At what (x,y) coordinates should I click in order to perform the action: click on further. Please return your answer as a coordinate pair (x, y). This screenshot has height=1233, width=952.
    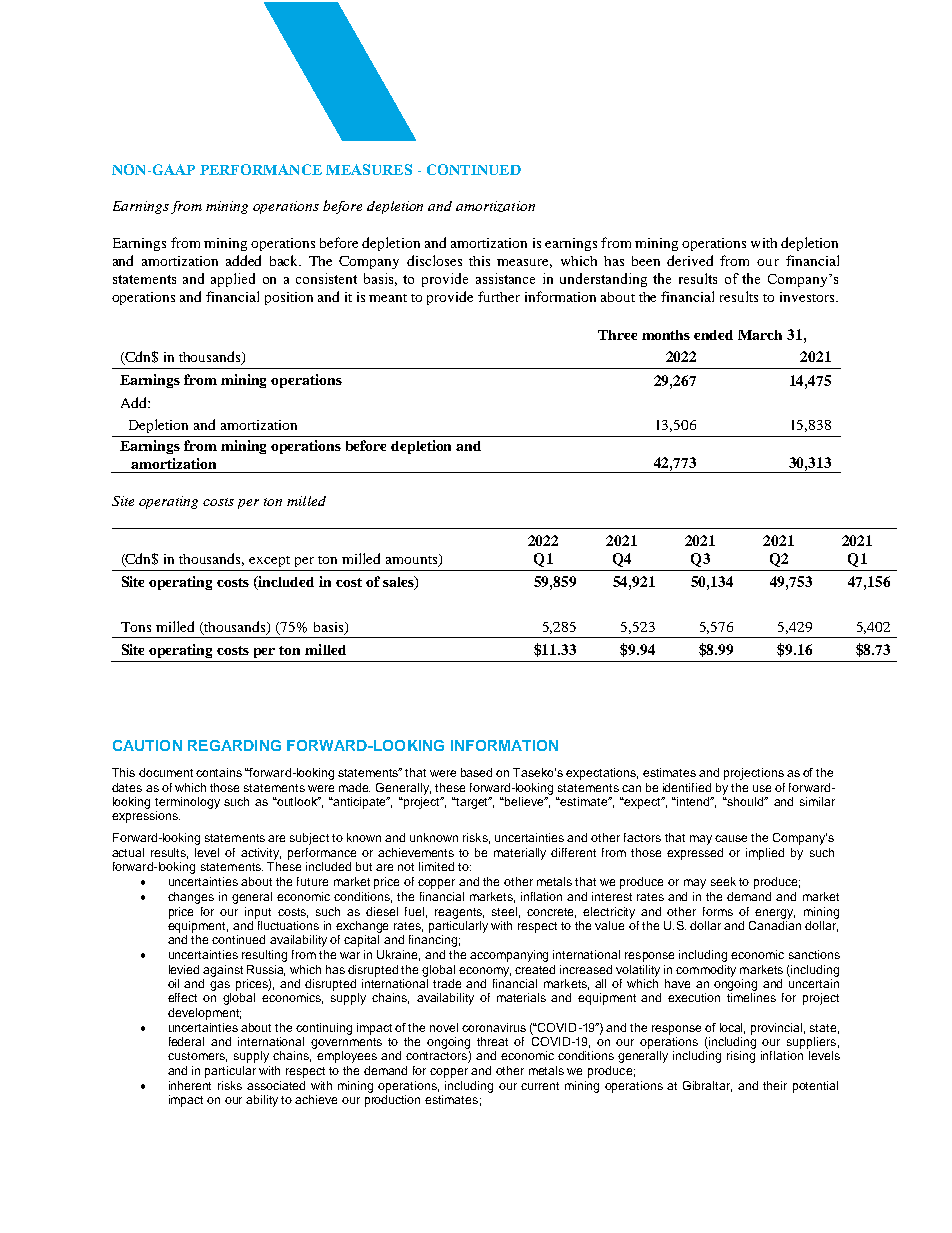
    Looking at the image, I should click on (499, 296).
